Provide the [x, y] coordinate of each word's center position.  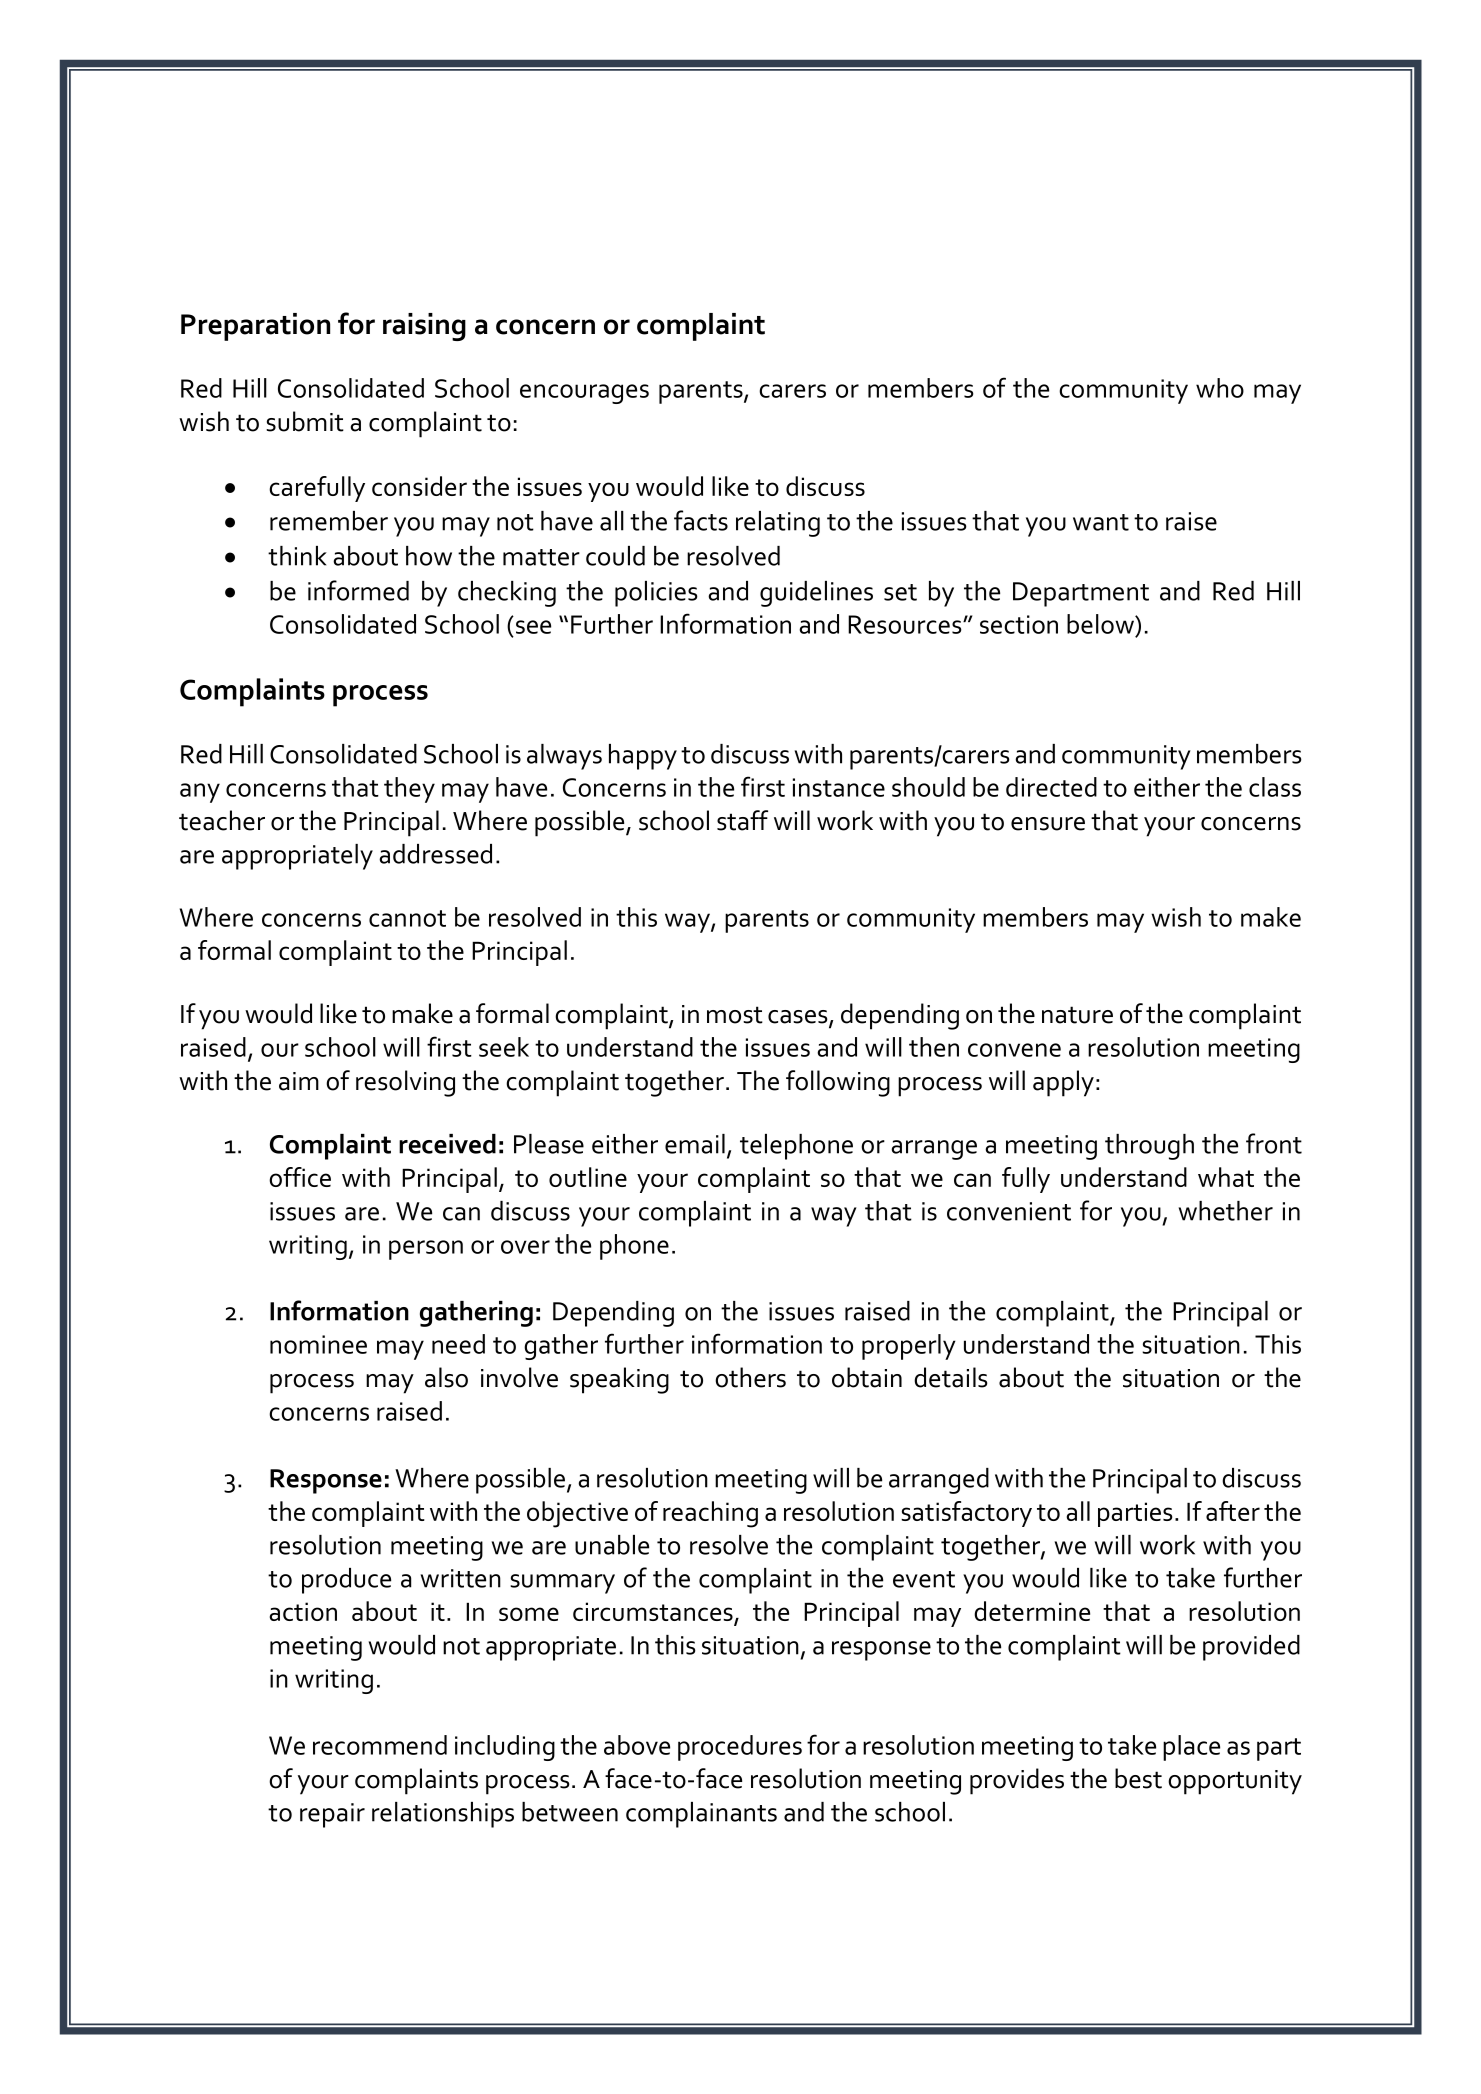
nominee [318, 1344]
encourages [584, 394]
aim [299, 1081]
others [750, 1377]
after [1233, 1511]
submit [305, 421]
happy [643, 757]
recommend [380, 1745]
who [1220, 388]
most [735, 1015]
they [409, 790]
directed [1051, 787]
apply [1063, 1083]
